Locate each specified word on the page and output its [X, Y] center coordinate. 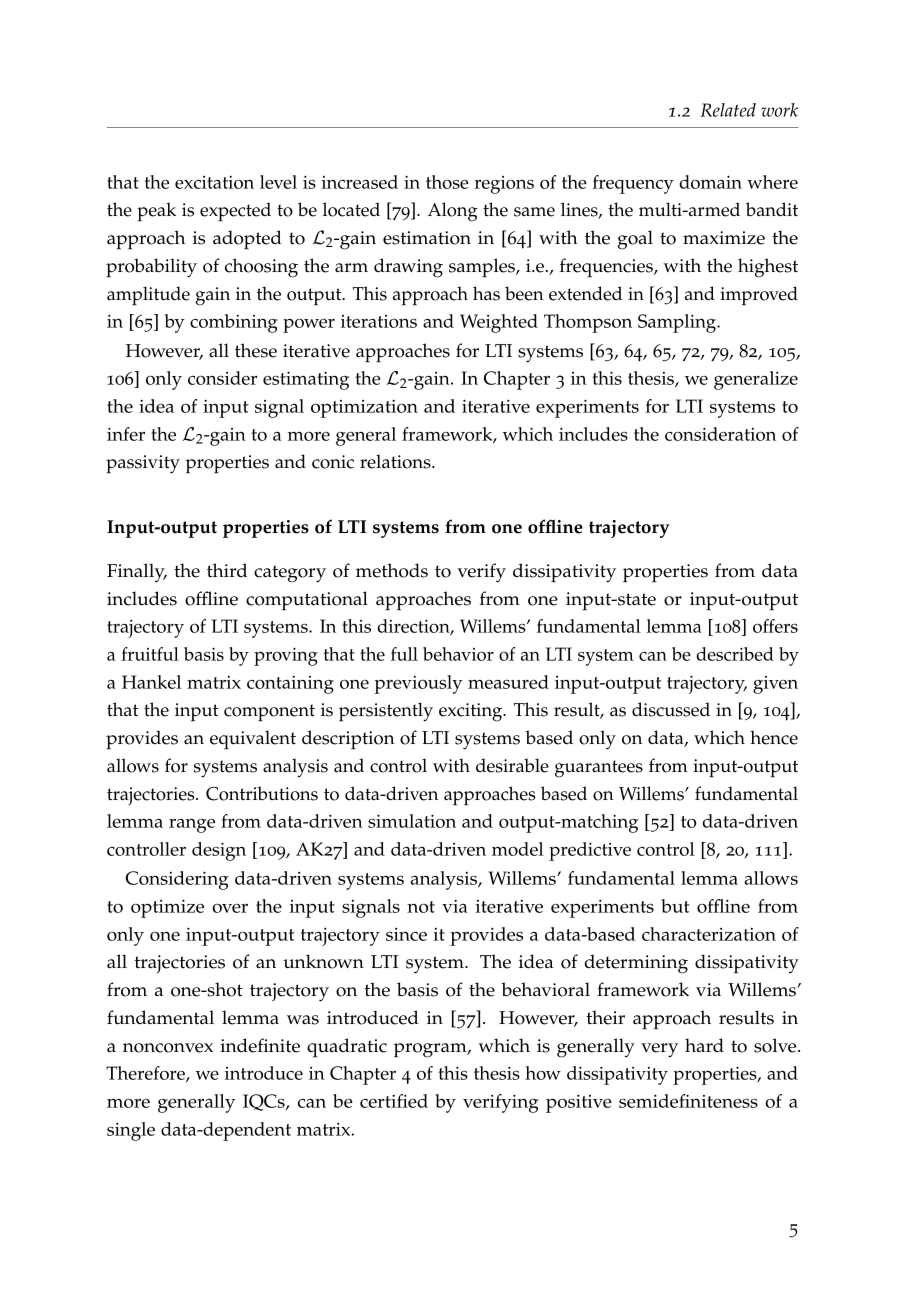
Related [728, 110]
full [404, 654]
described [735, 654]
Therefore [146, 1074]
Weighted [499, 323]
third [227, 570]
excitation [214, 182]
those [447, 182]
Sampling [678, 323]
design [219, 851]
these [256, 350]
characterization [709, 934]
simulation [412, 821]
